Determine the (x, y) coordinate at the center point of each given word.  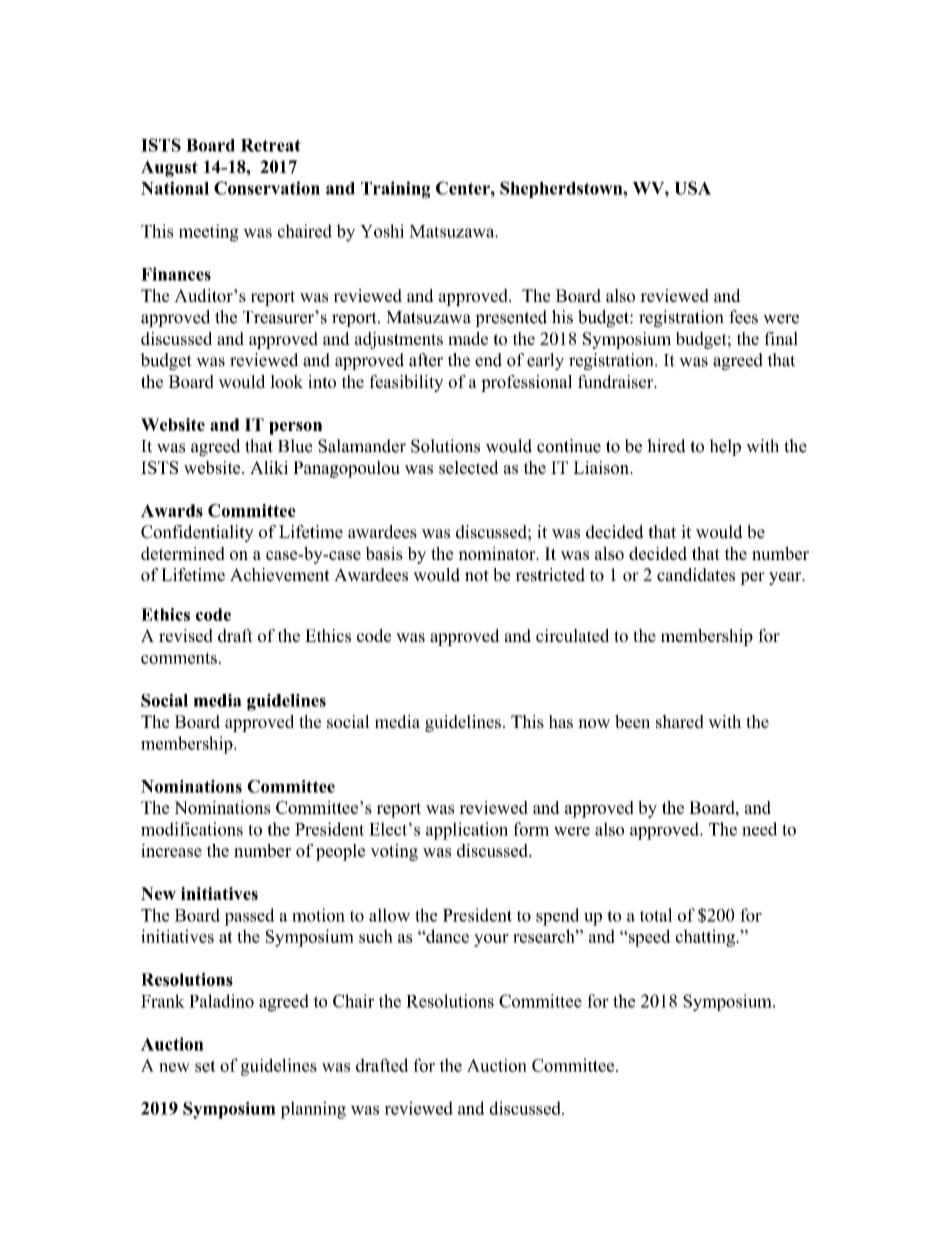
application (467, 831)
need (759, 829)
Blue (295, 446)
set (205, 1066)
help (725, 447)
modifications (192, 829)
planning (313, 1110)
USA (692, 188)
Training (395, 190)
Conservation (267, 188)
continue (569, 446)
